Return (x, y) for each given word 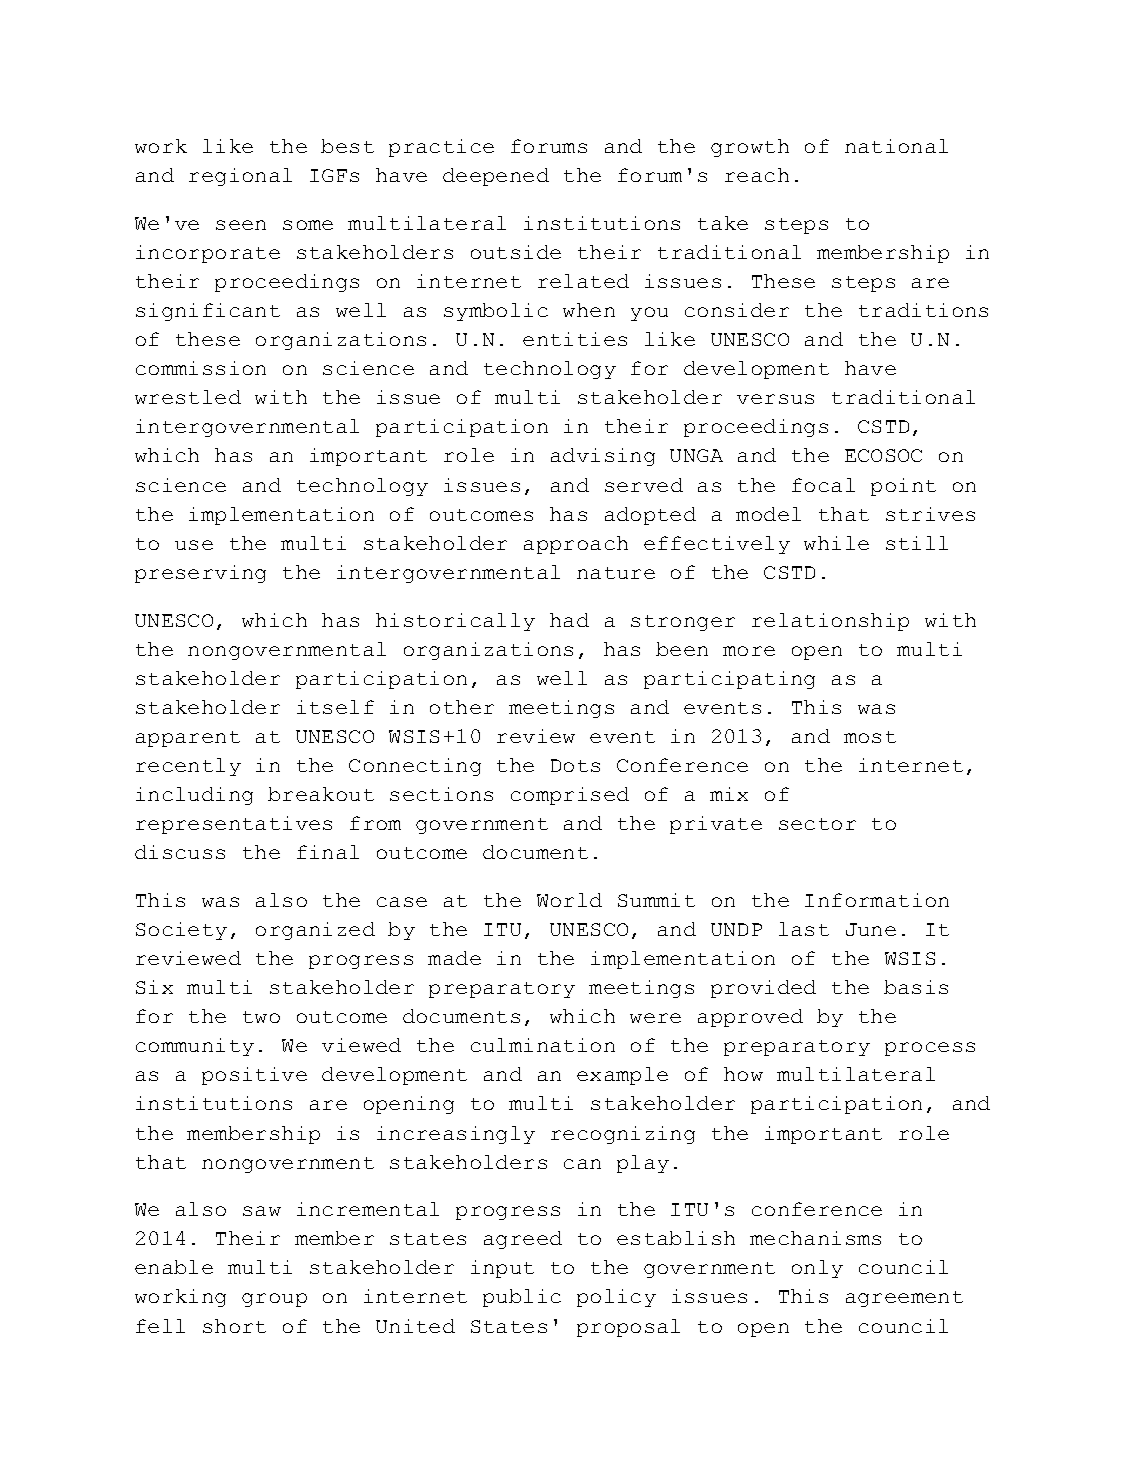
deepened (496, 177)
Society (181, 931)
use (194, 545)
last (804, 929)
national (896, 146)
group (274, 1300)
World (569, 900)
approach (576, 545)
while (836, 543)
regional (240, 177)
